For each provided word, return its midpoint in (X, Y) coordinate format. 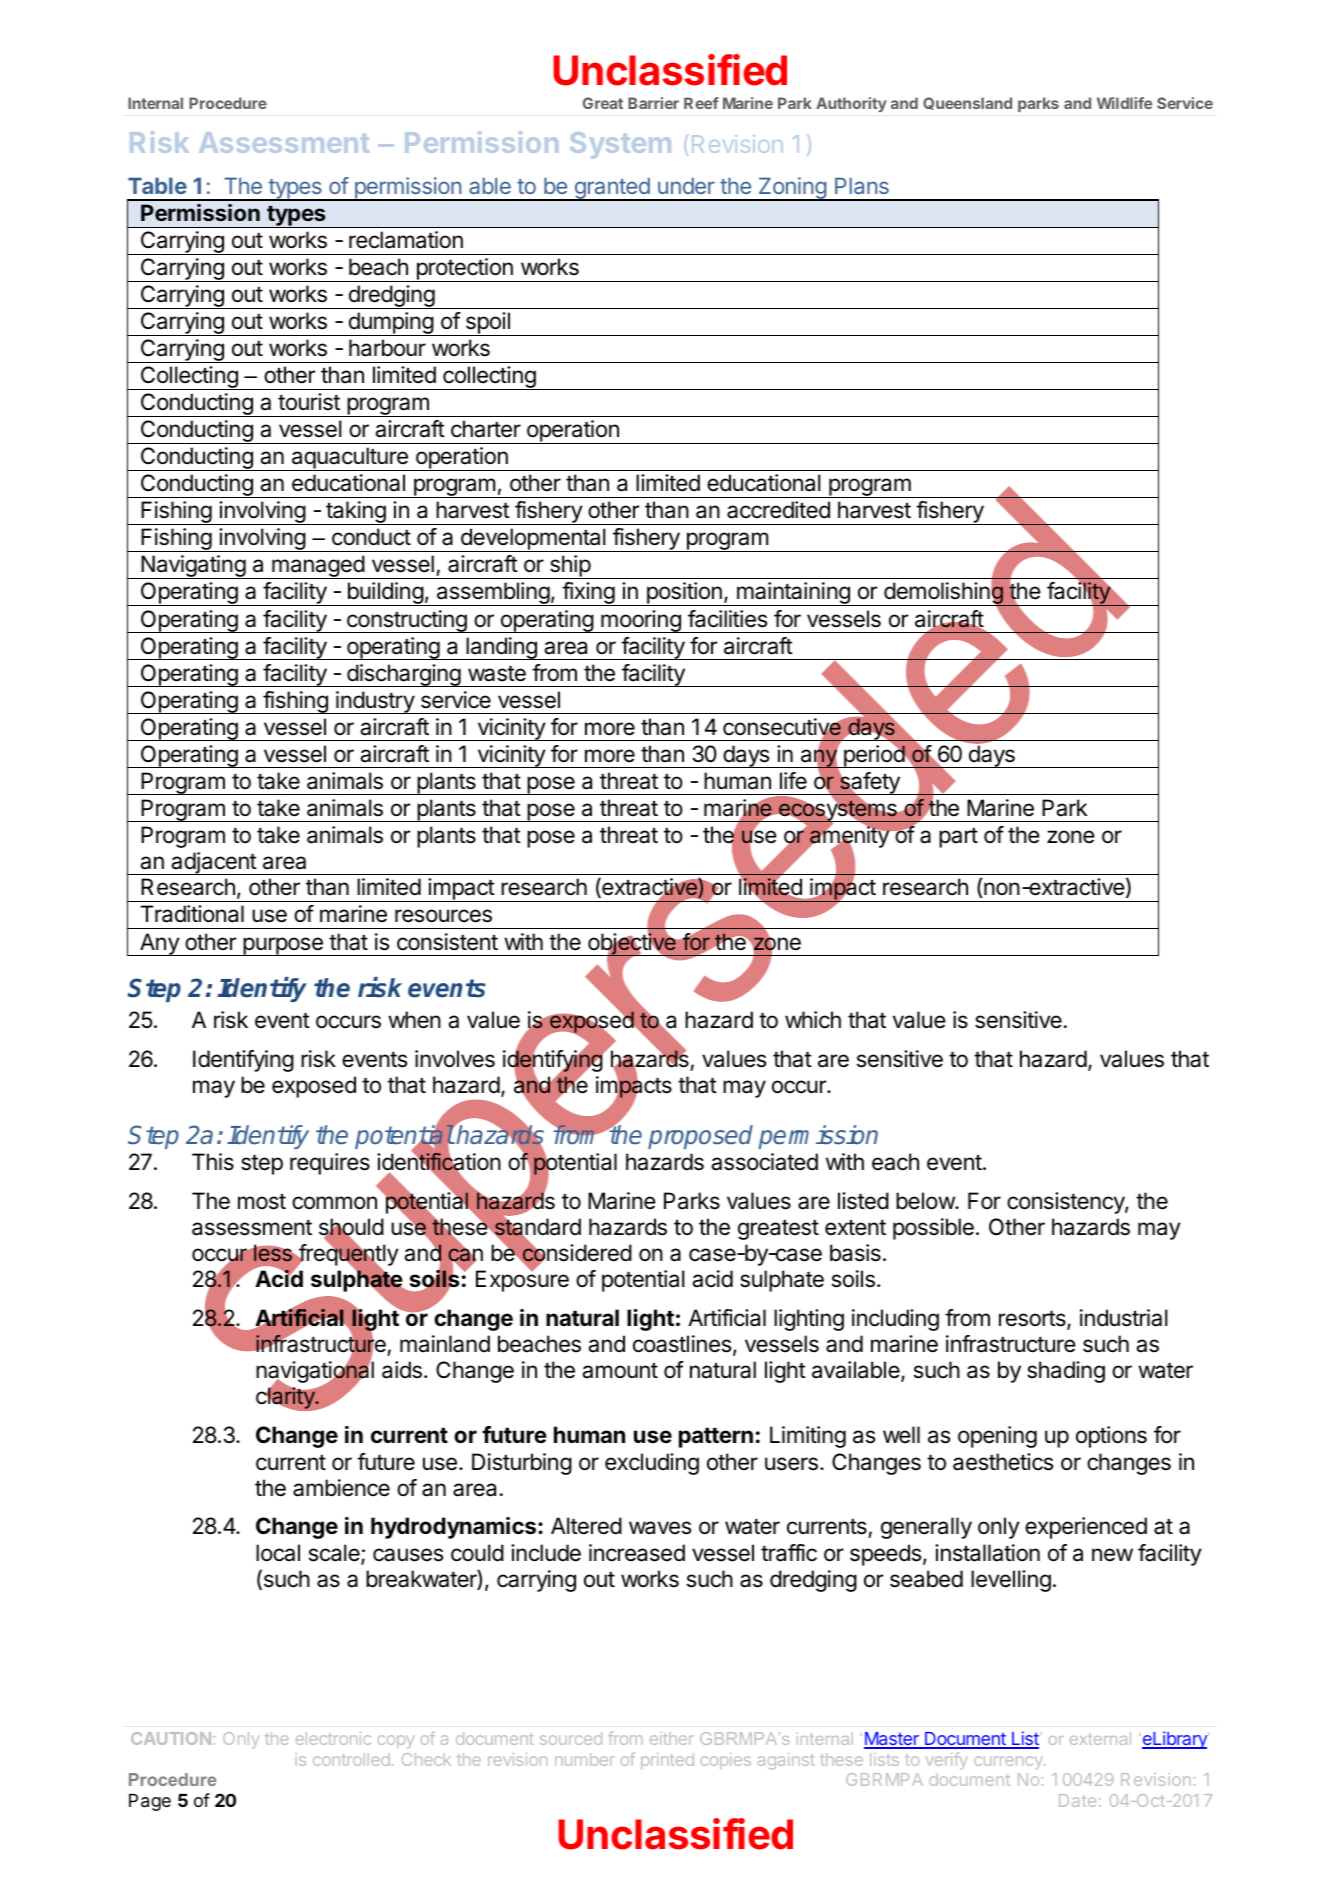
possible (933, 1229)
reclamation (406, 240)
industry (375, 702)
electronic (333, 1738)
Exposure (522, 1280)
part (958, 838)
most (262, 1202)
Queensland (967, 103)
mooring (641, 621)
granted (612, 189)
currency (1009, 1762)
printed (667, 1761)
